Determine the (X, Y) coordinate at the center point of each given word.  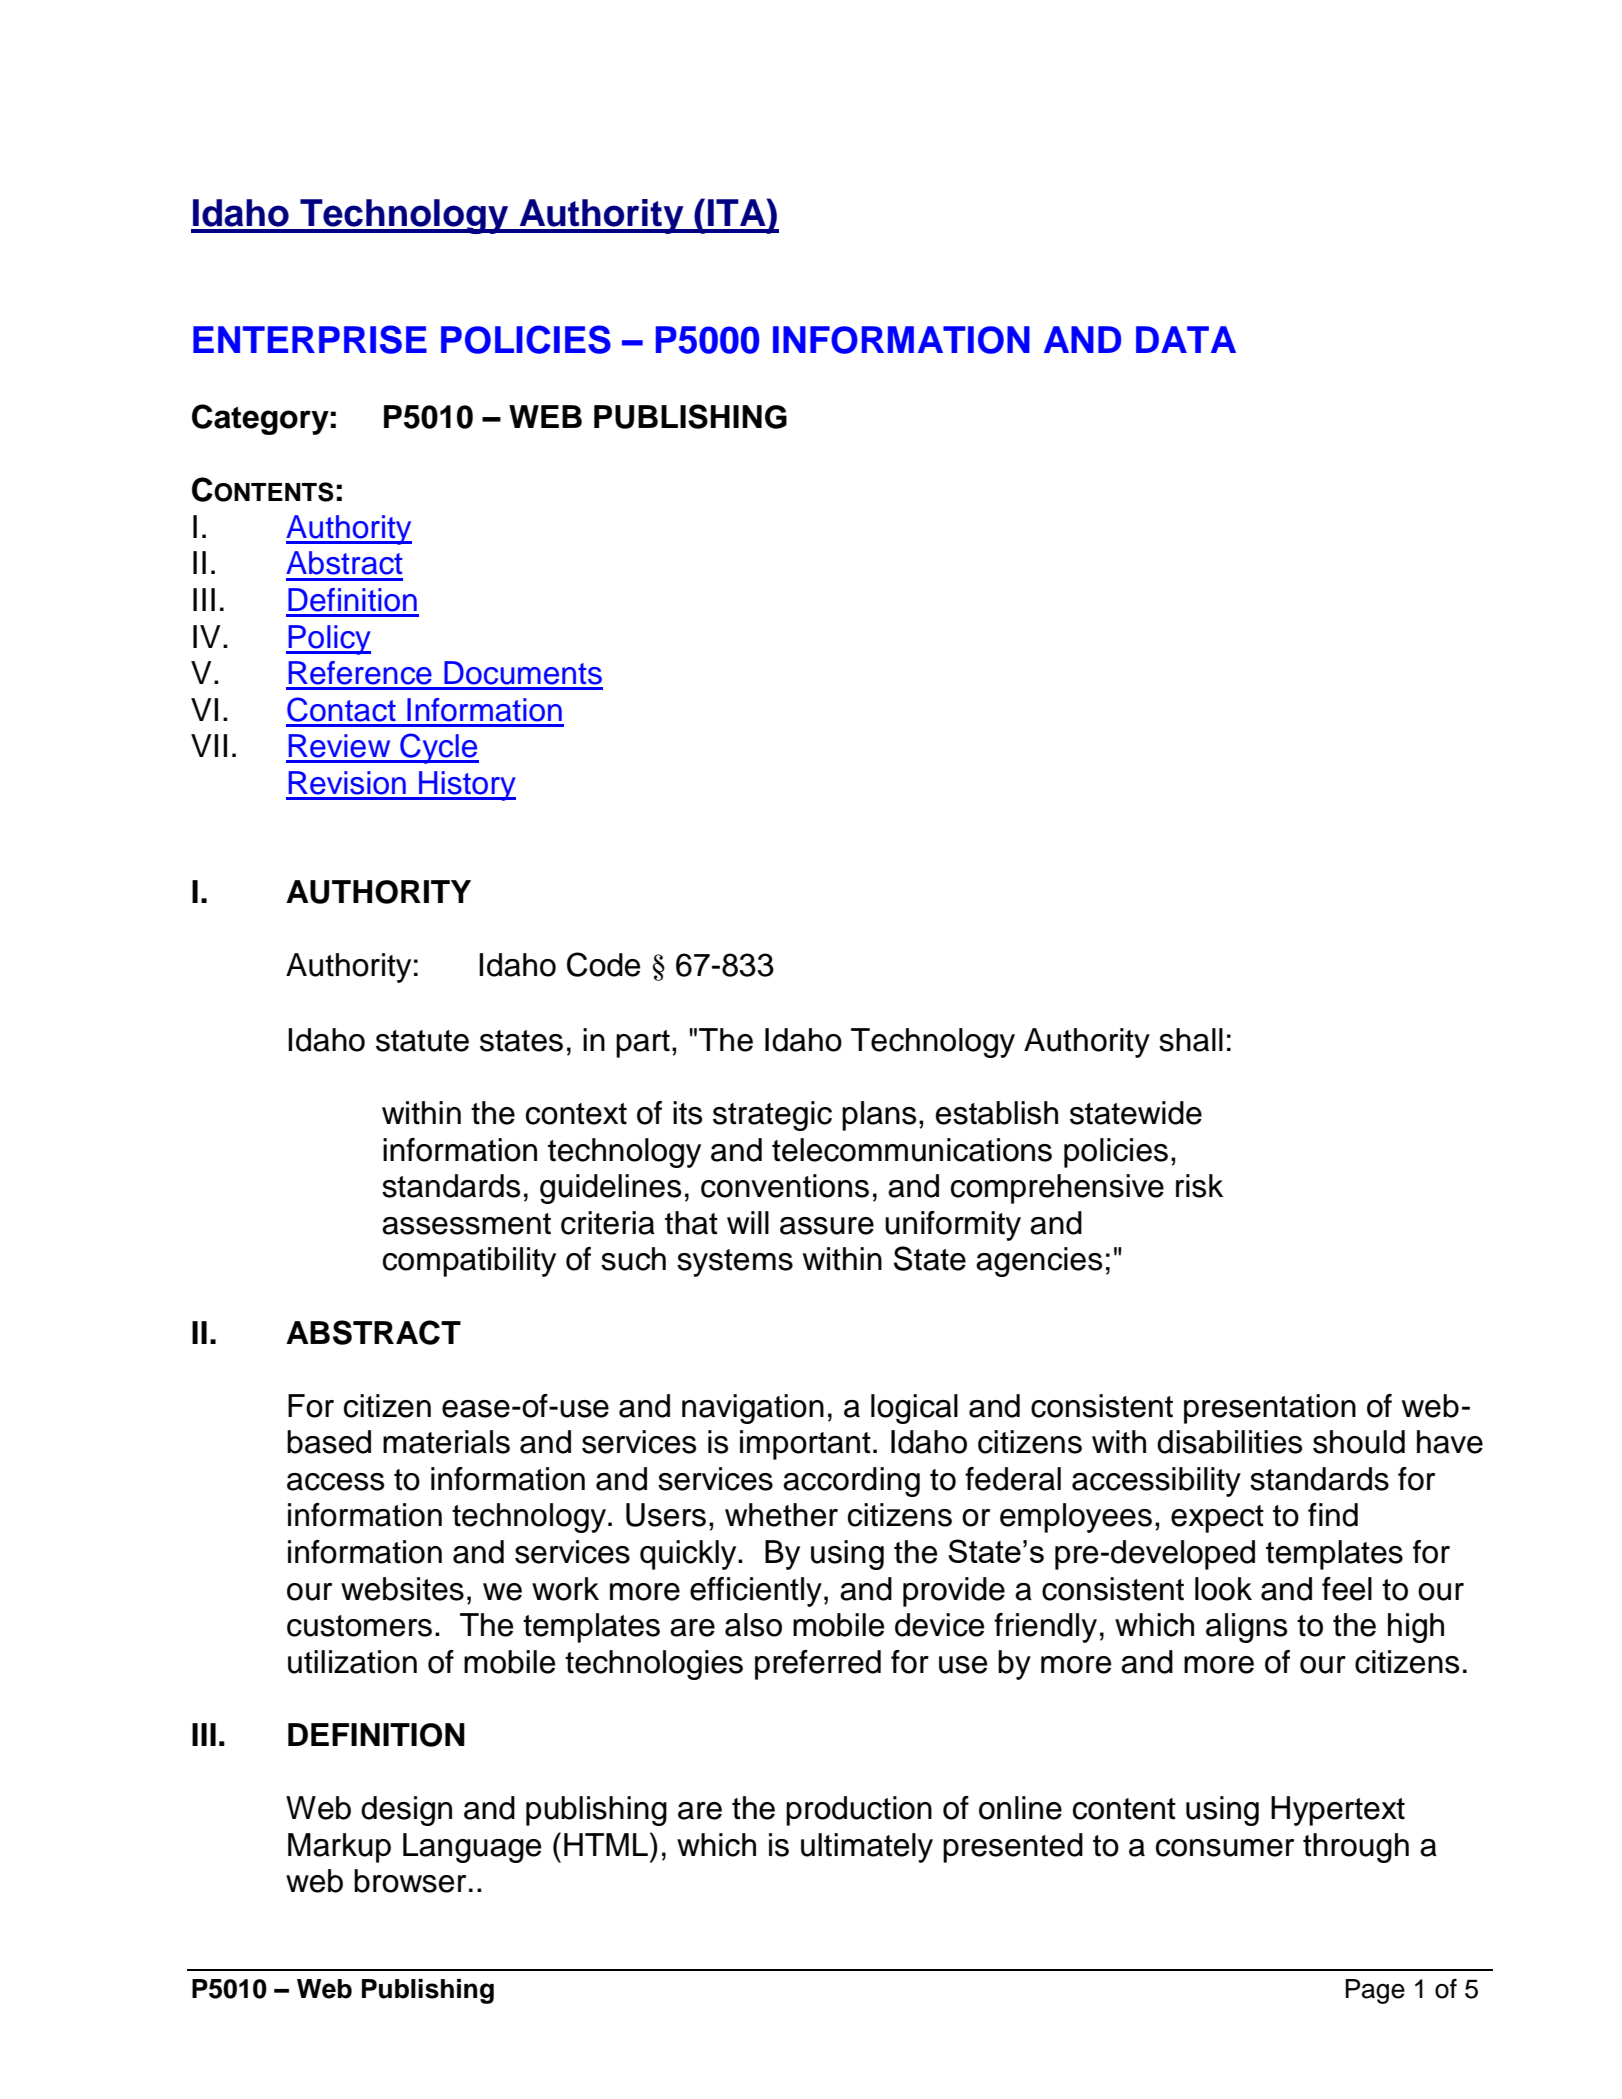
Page (1375, 1991)
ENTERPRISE (310, 339)
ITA (738, 212)
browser (410, 1881)
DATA (1186, 339)
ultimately (867, 1848)
